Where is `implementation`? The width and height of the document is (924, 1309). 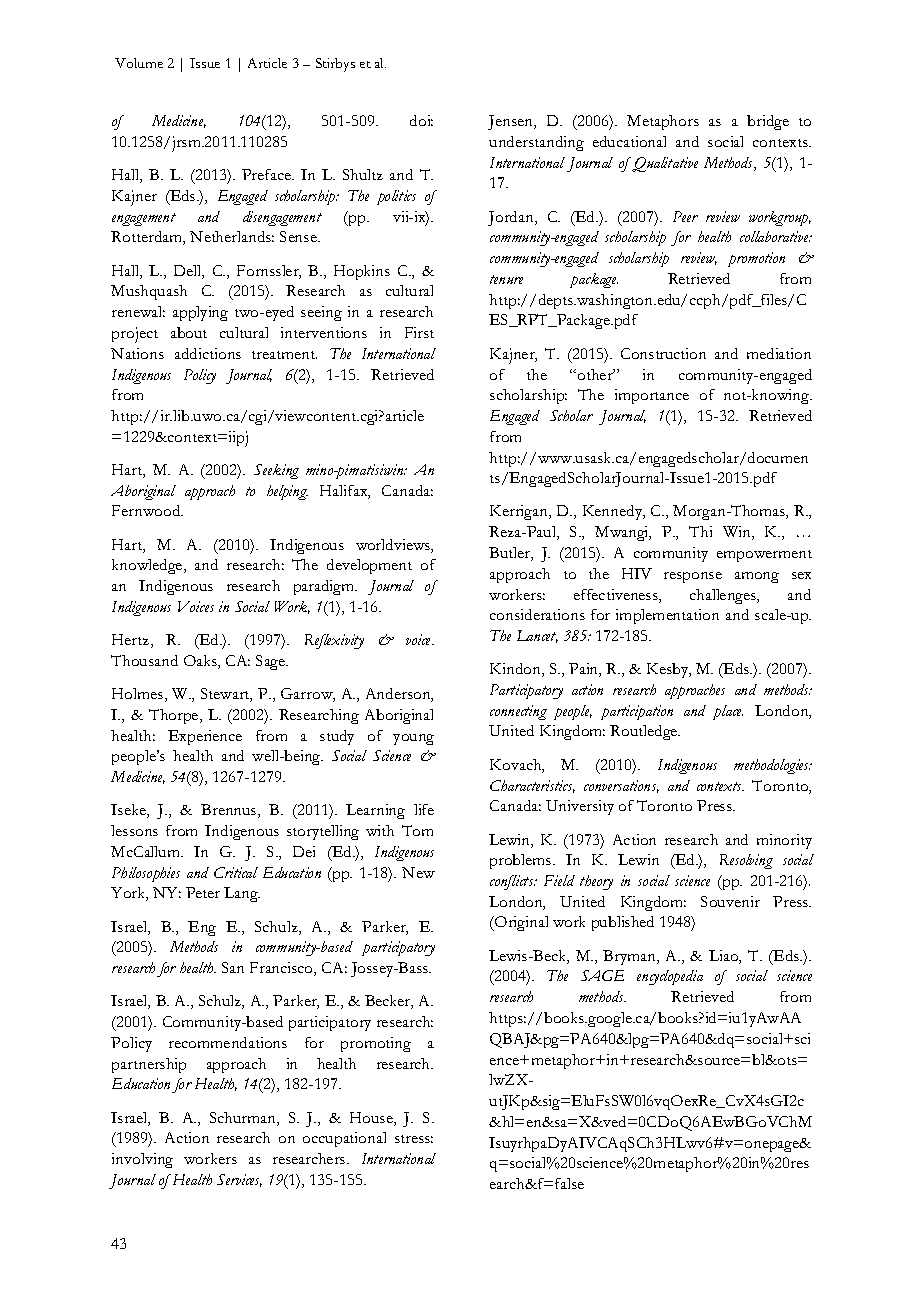
implementation is located at coordinates (667, 616).
